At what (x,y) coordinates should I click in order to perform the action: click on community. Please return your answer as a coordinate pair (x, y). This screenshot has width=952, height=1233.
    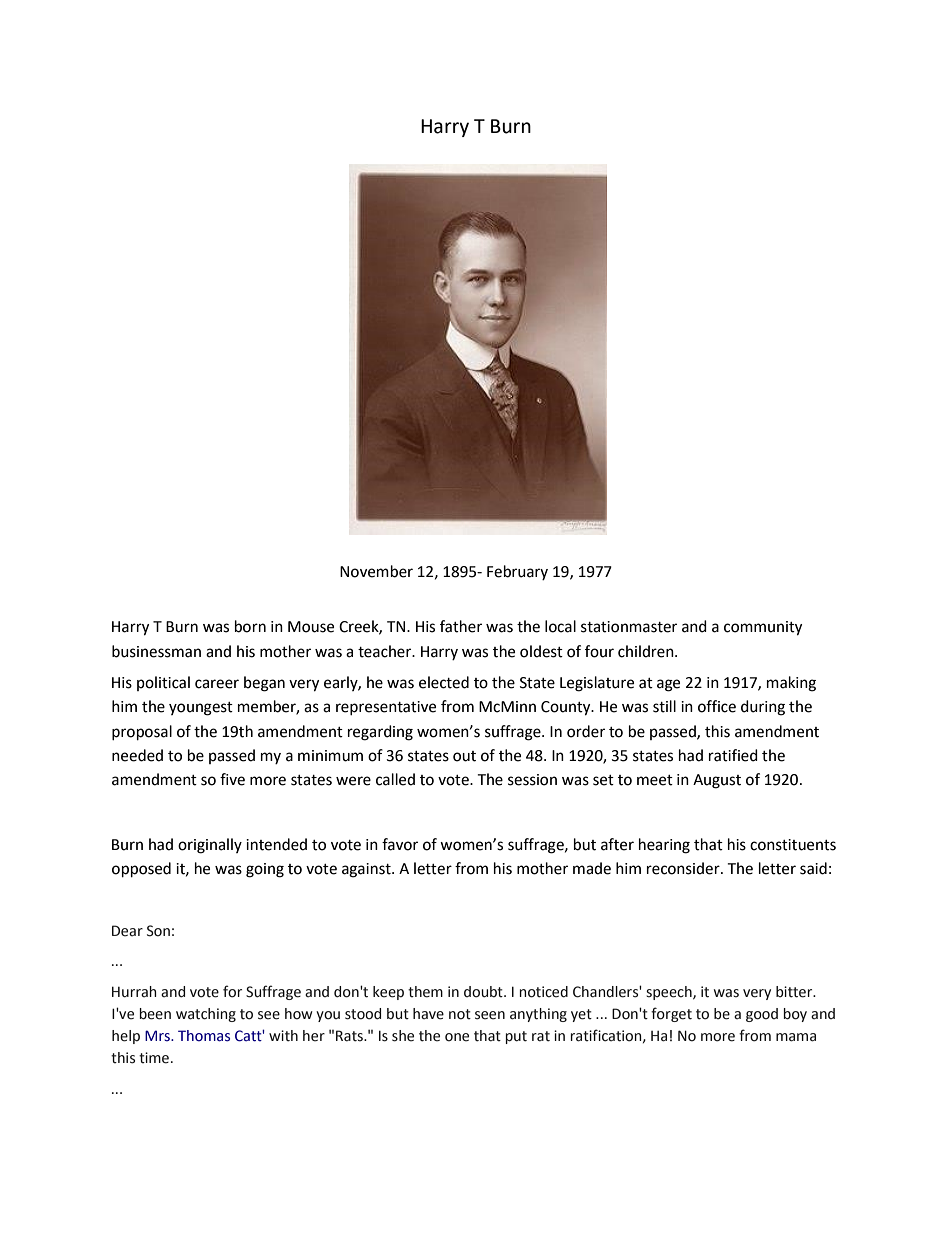
    Looking at the image, I should click on (763, 628).
